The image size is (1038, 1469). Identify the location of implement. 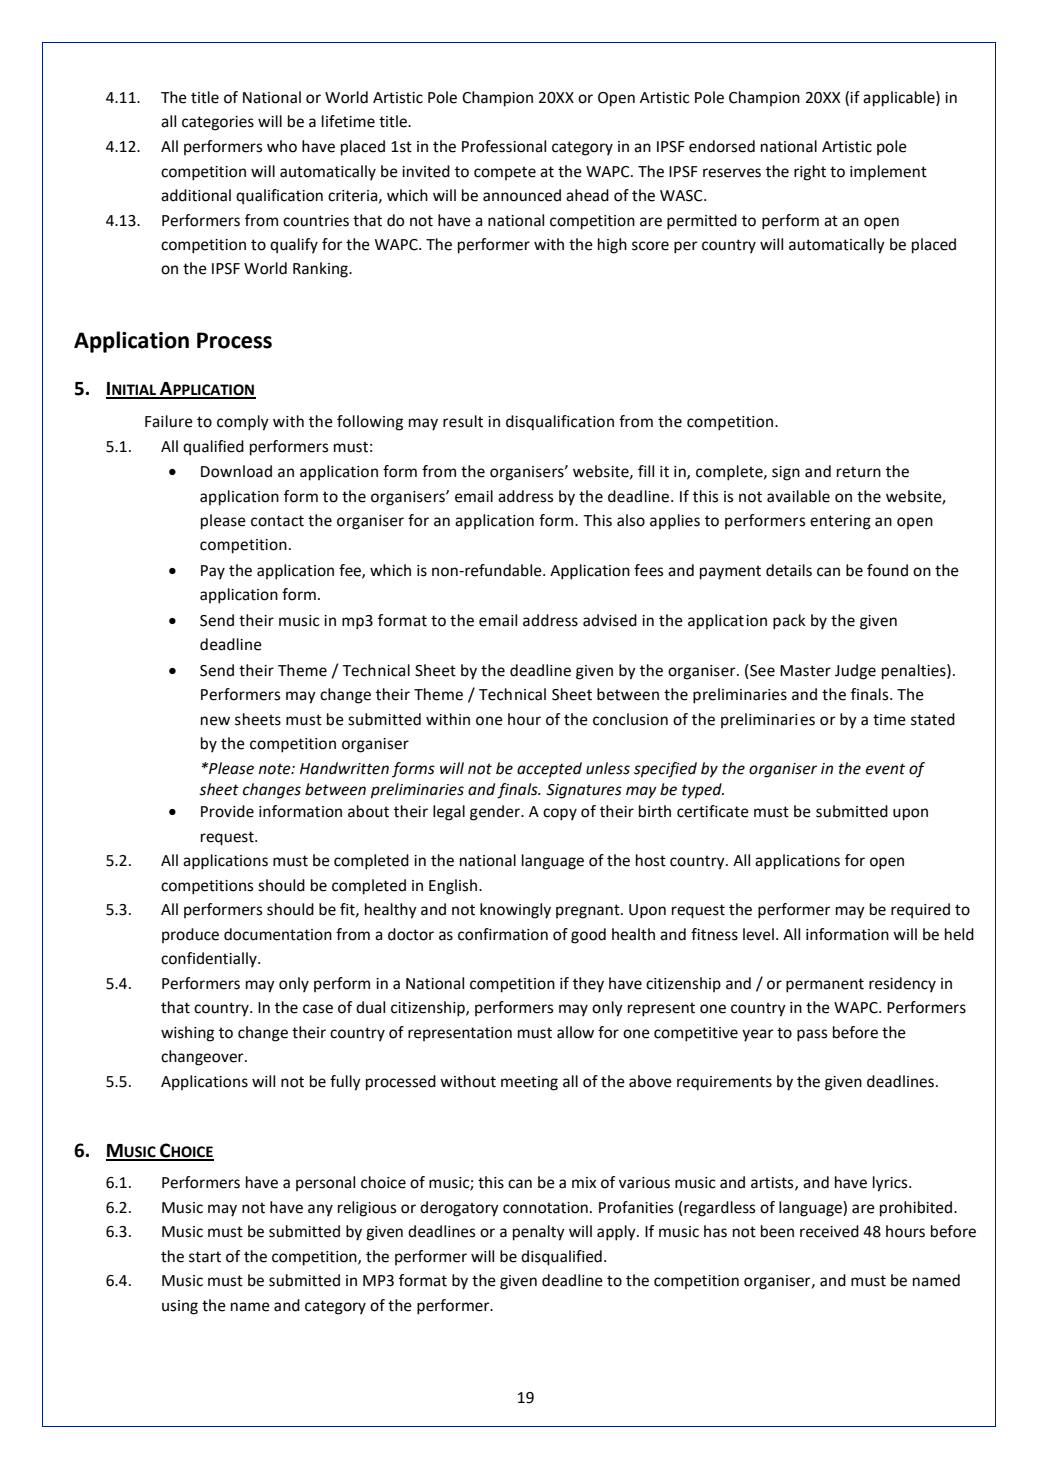
(888, 173).
